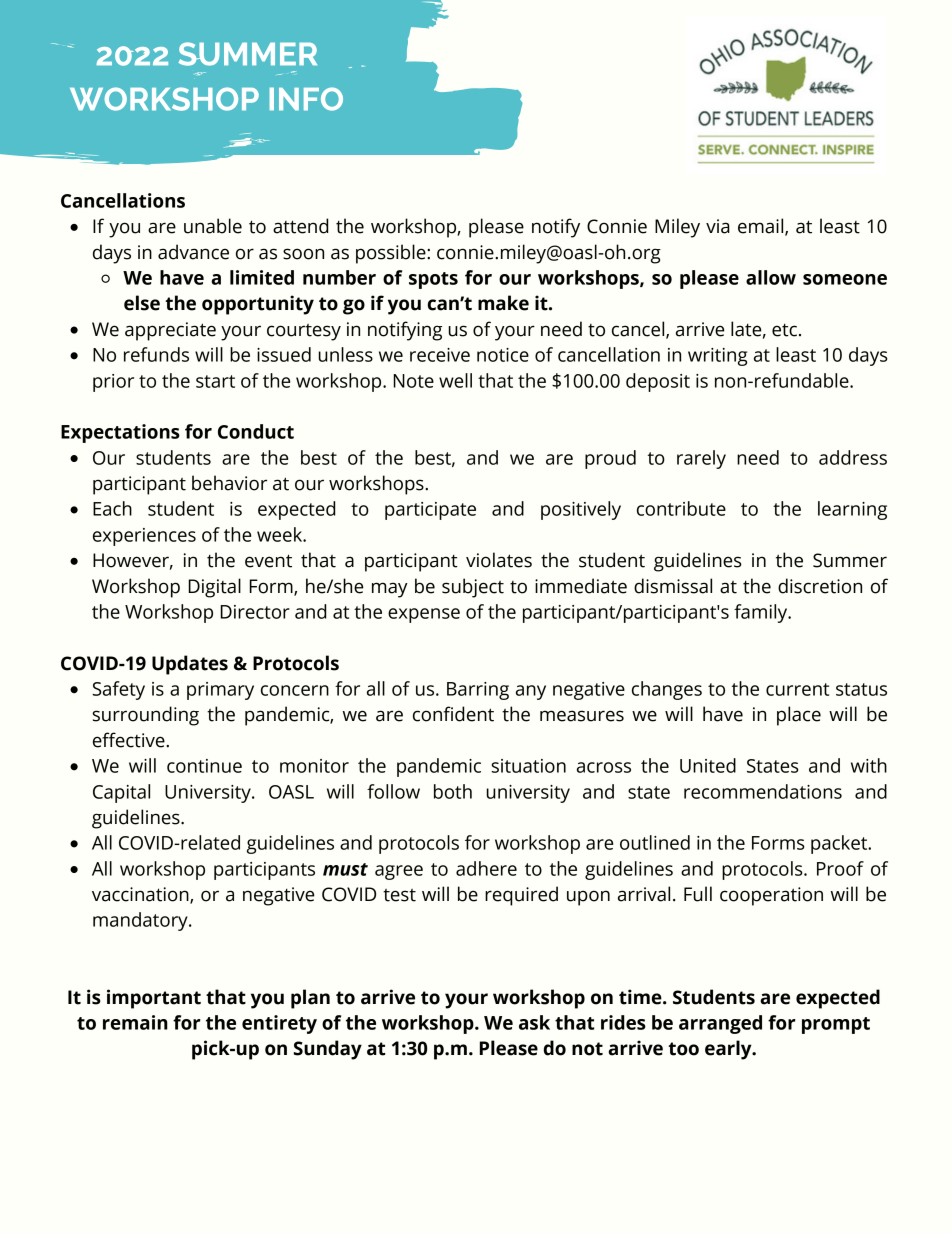 The height and width of the screenshot is (1233, 952). I want to click on email, so click(762, 227).
